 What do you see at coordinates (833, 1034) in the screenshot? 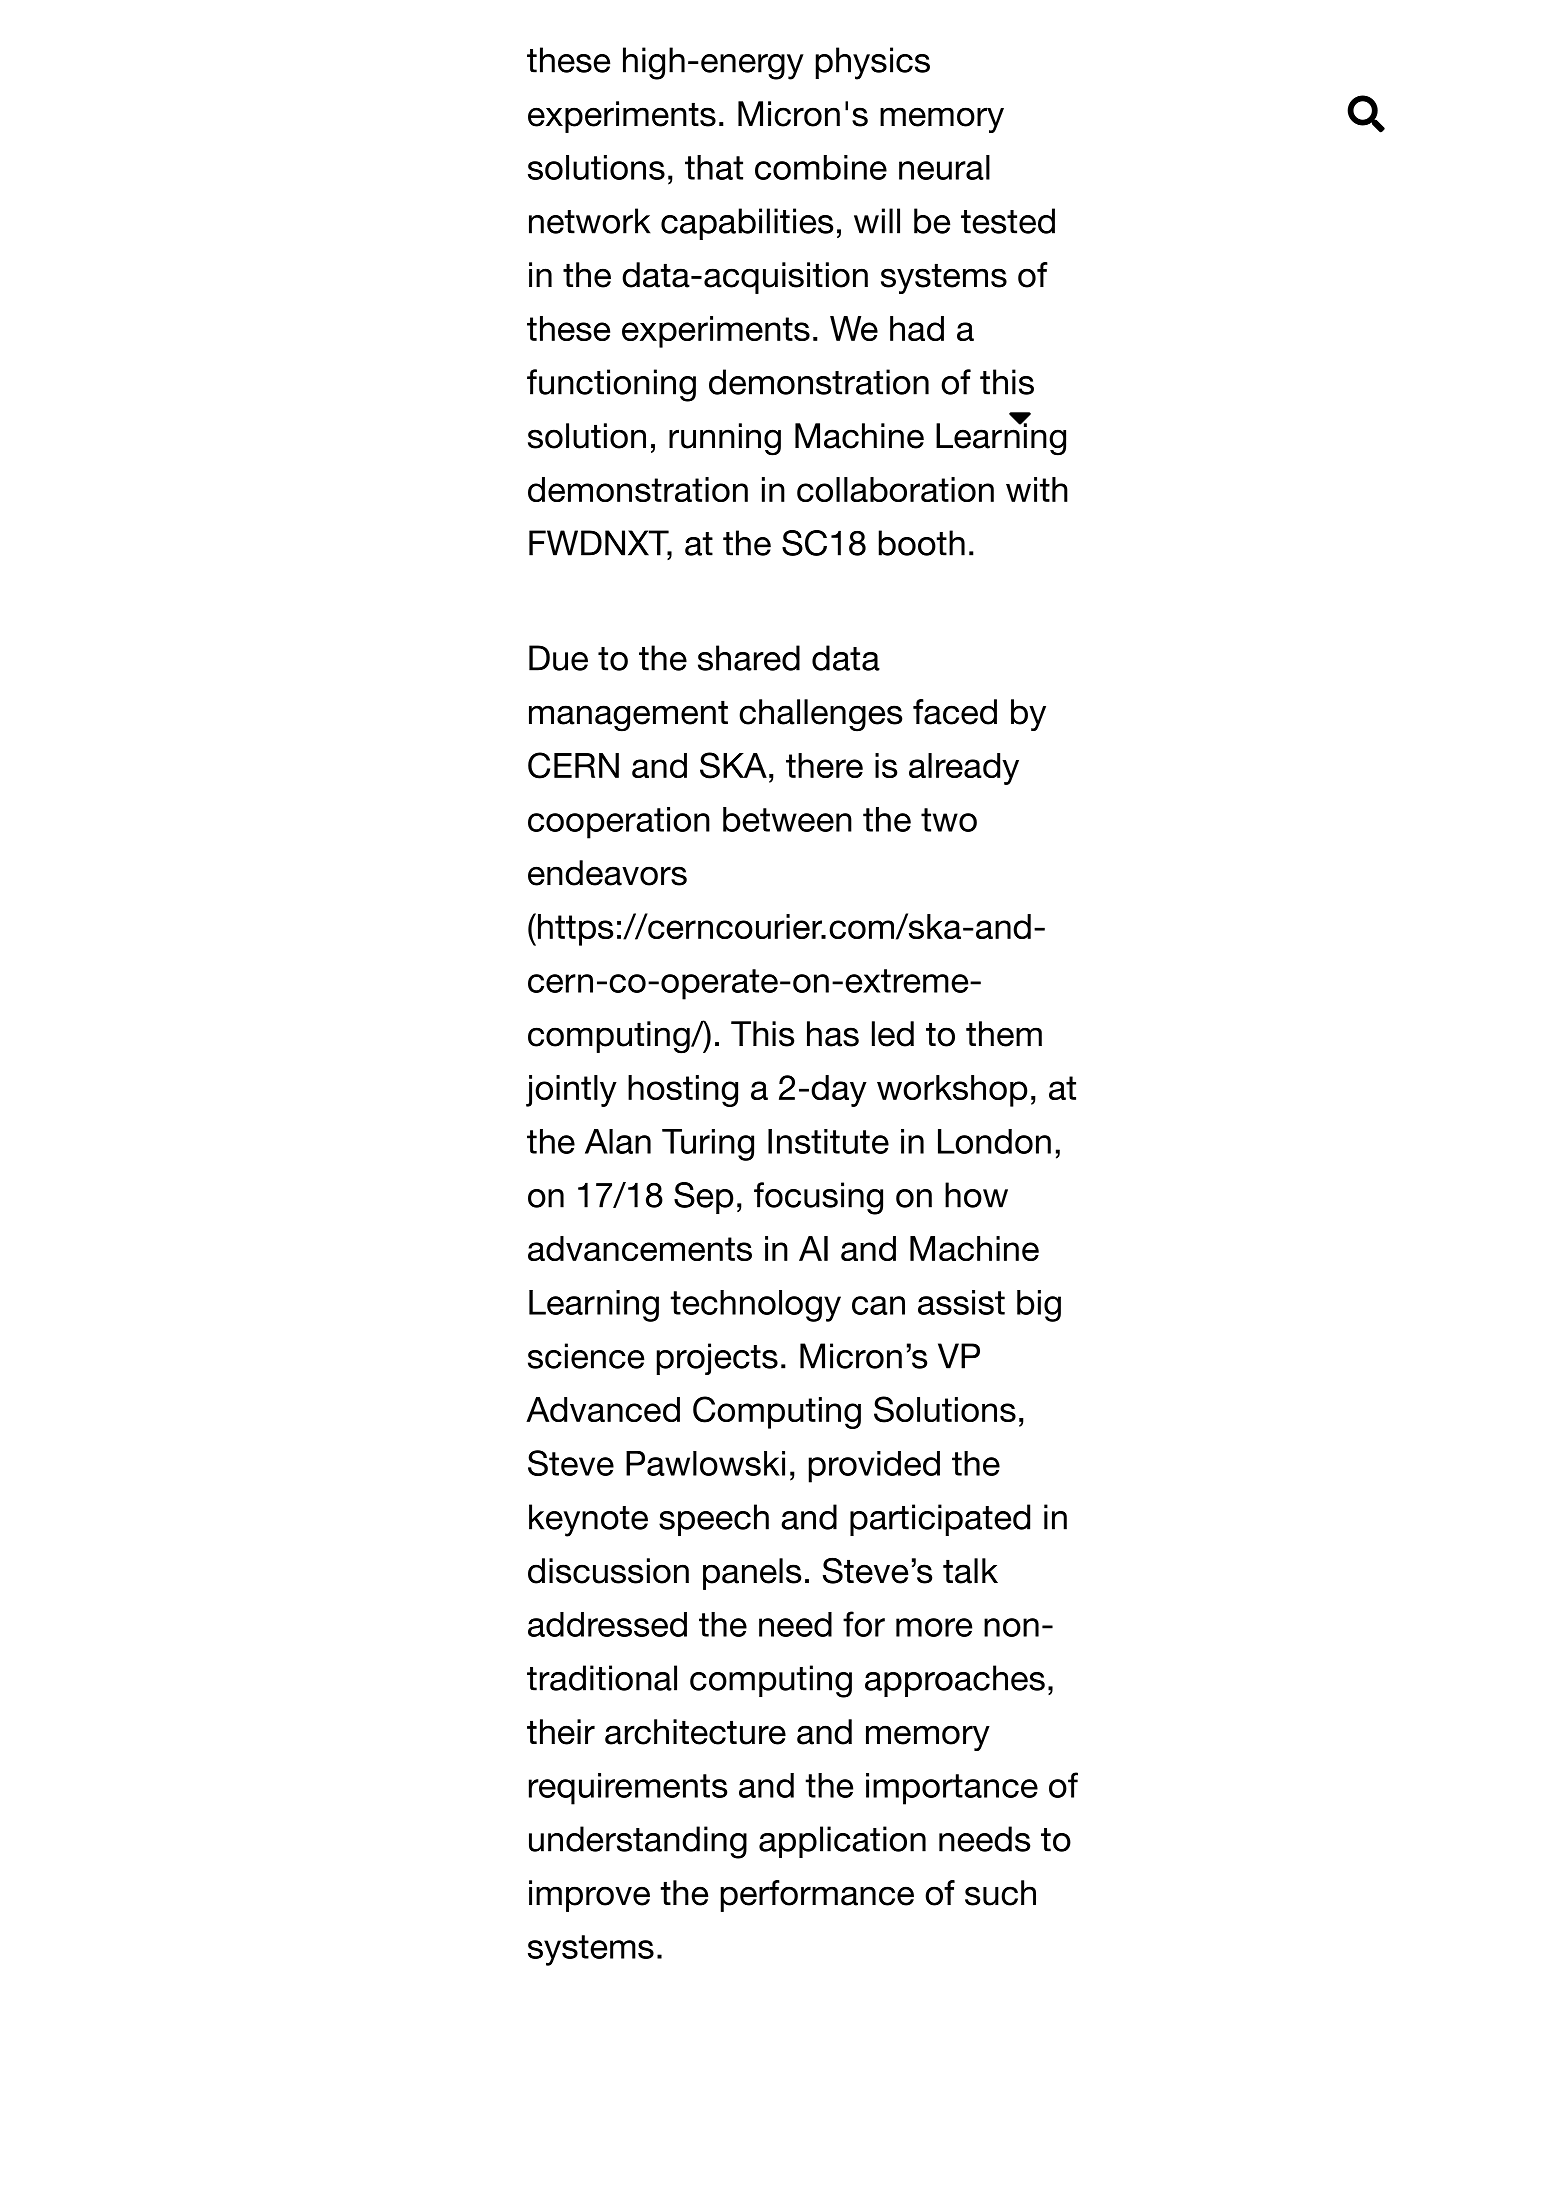
I see `has` at bounding box center [833, 1034].
